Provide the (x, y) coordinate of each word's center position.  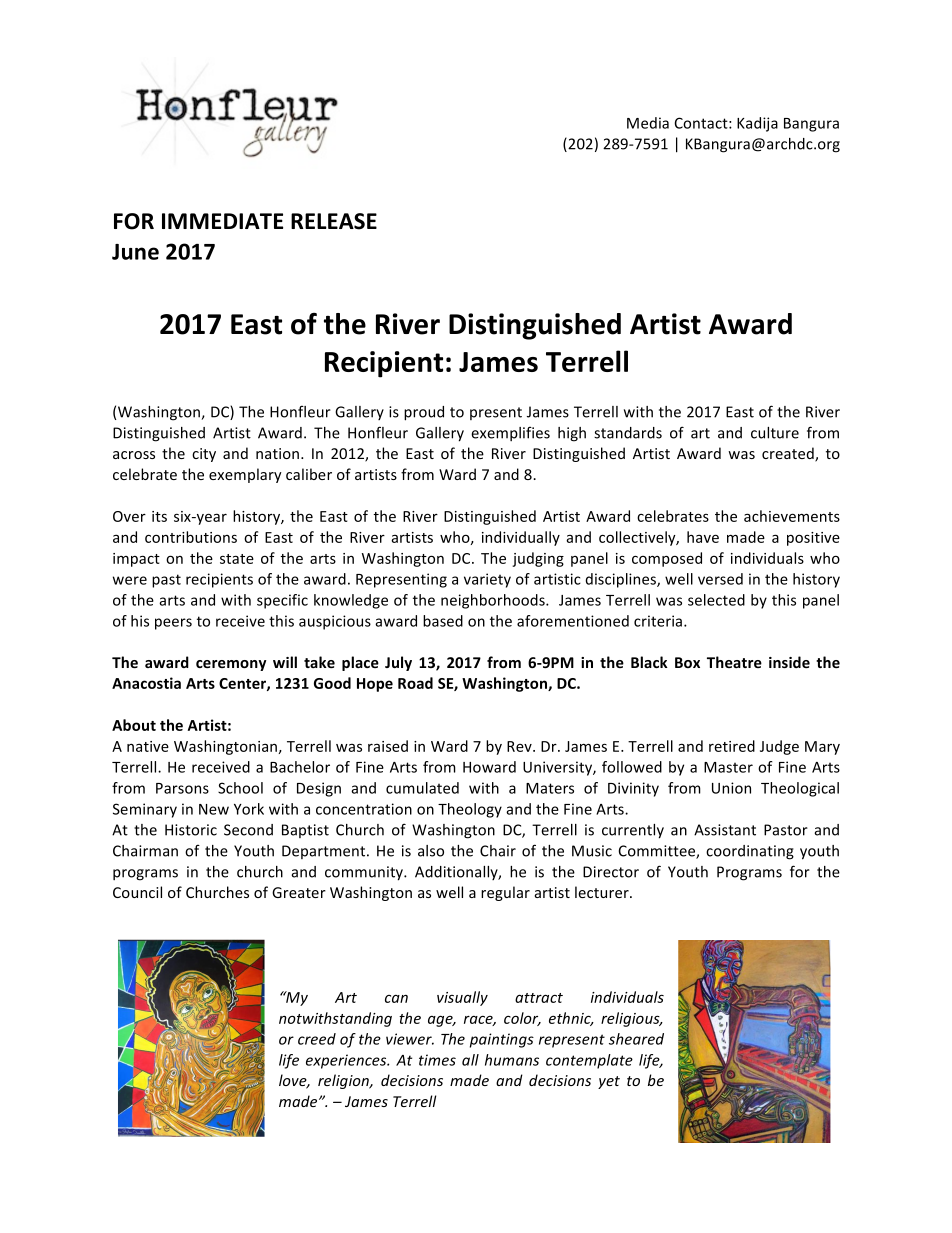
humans (512, 1060)
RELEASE (334, 221)
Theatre (734, 662)
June (135, 252)
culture (775, 433)
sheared (636, 1039)
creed (317, 1039)
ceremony (231, 665)
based (443, 621)
